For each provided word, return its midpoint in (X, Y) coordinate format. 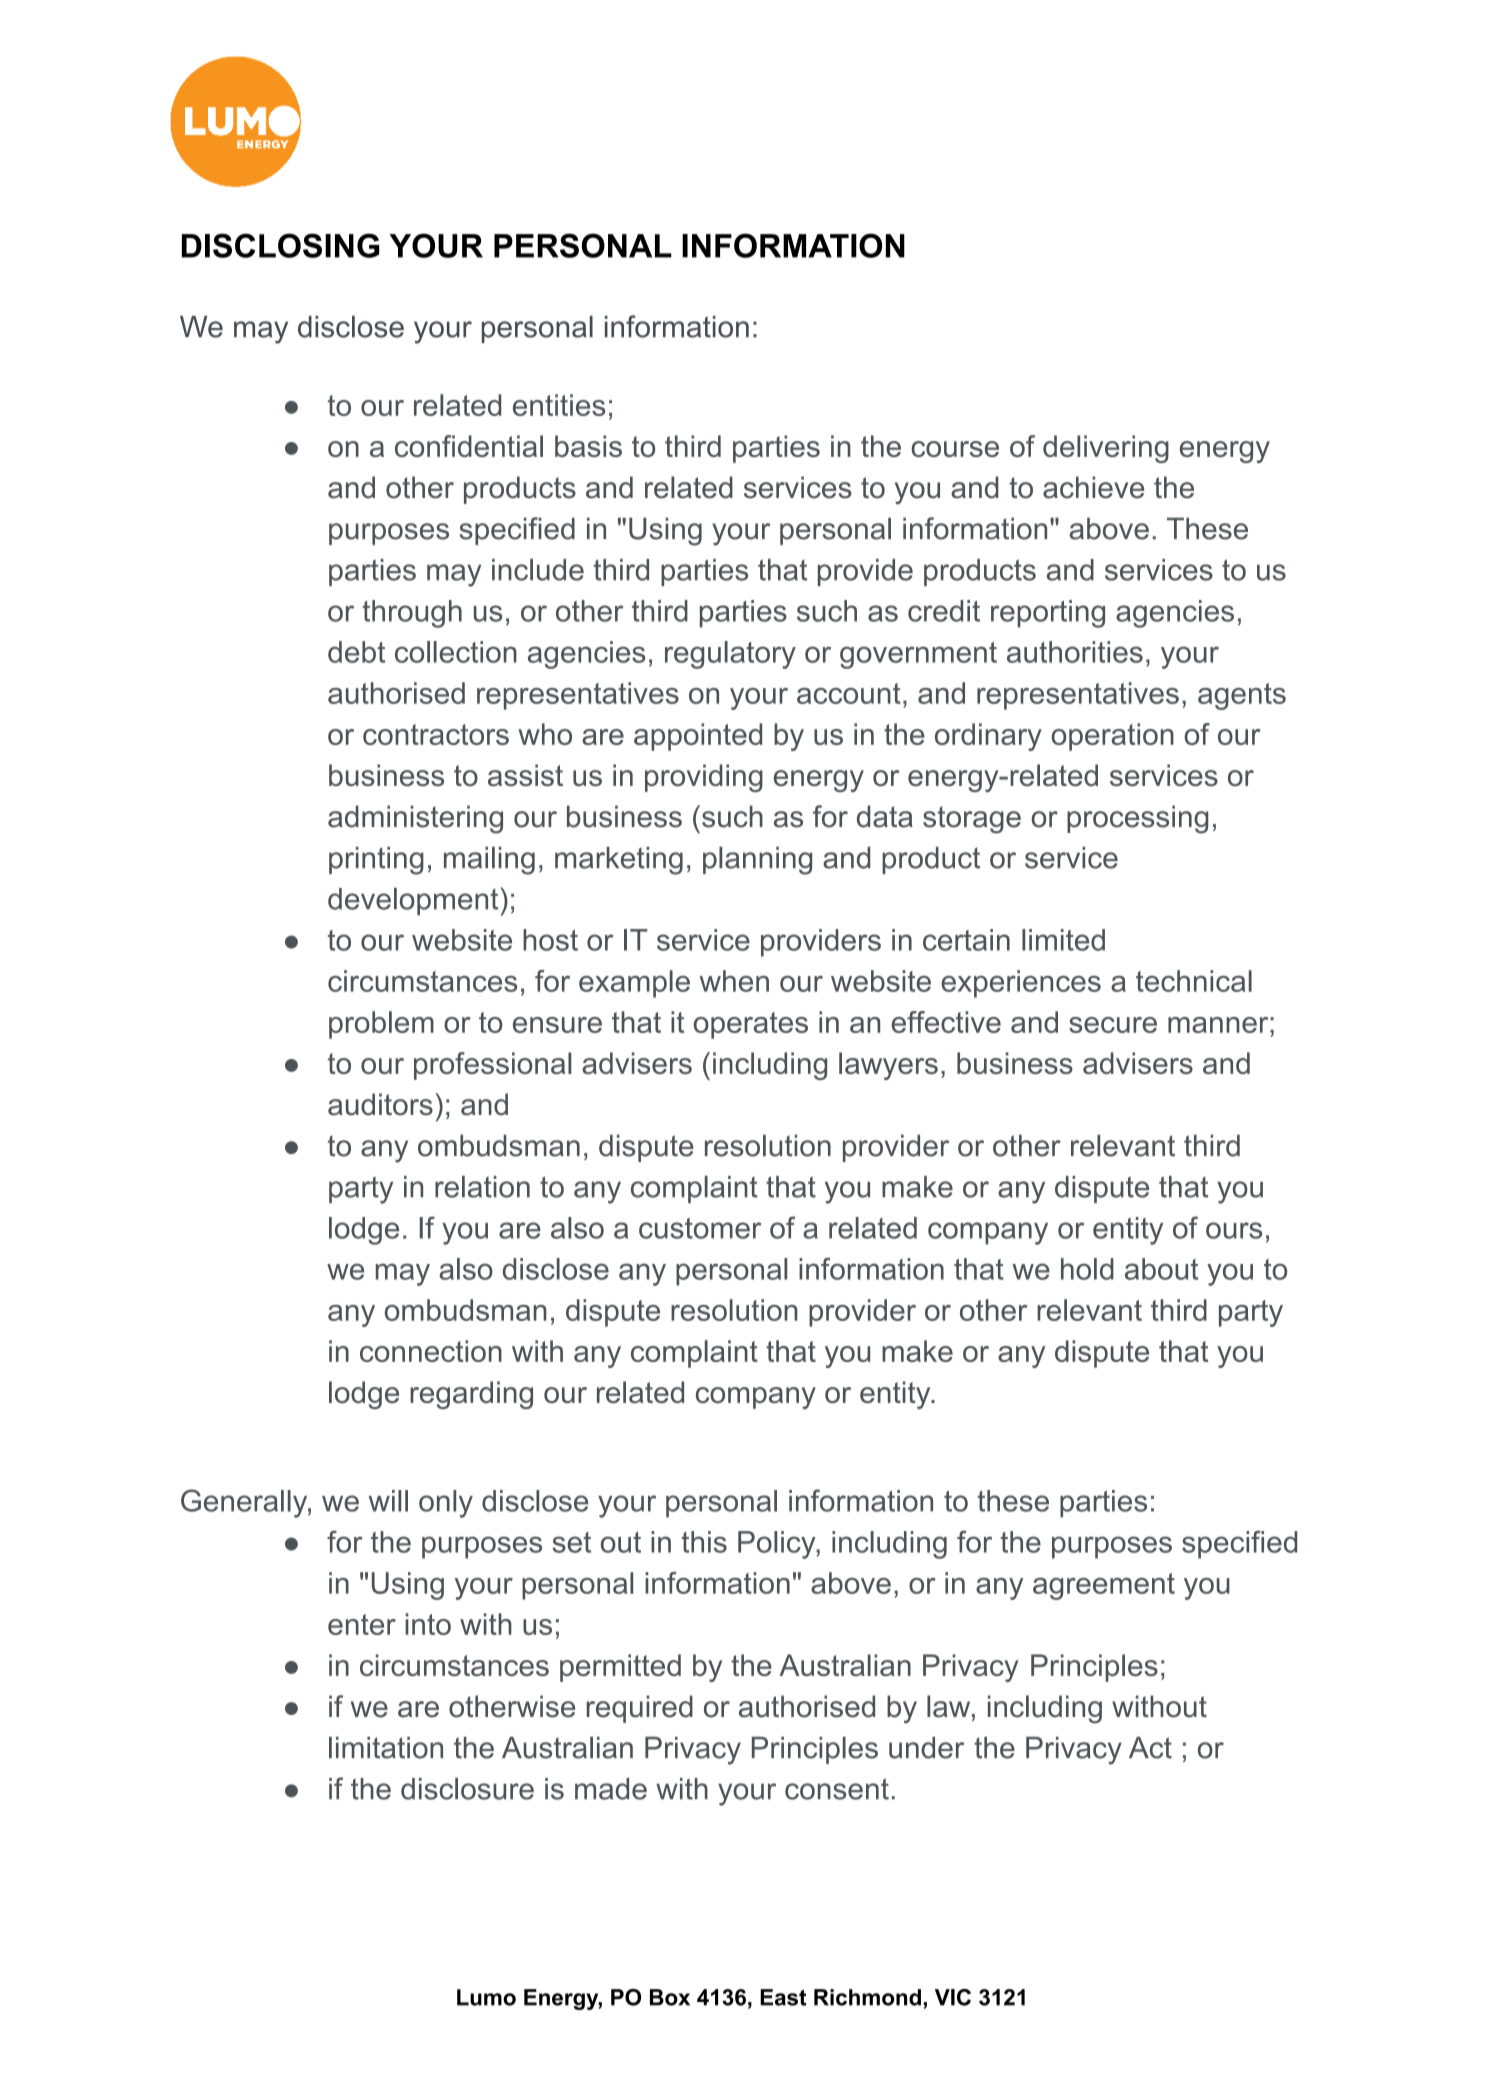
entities (559, 405)
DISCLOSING (281, 245)
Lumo (486, 1997)
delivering (1106, 449)
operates (751, 1025)
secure (1113, 1025)
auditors (380, 1104)
